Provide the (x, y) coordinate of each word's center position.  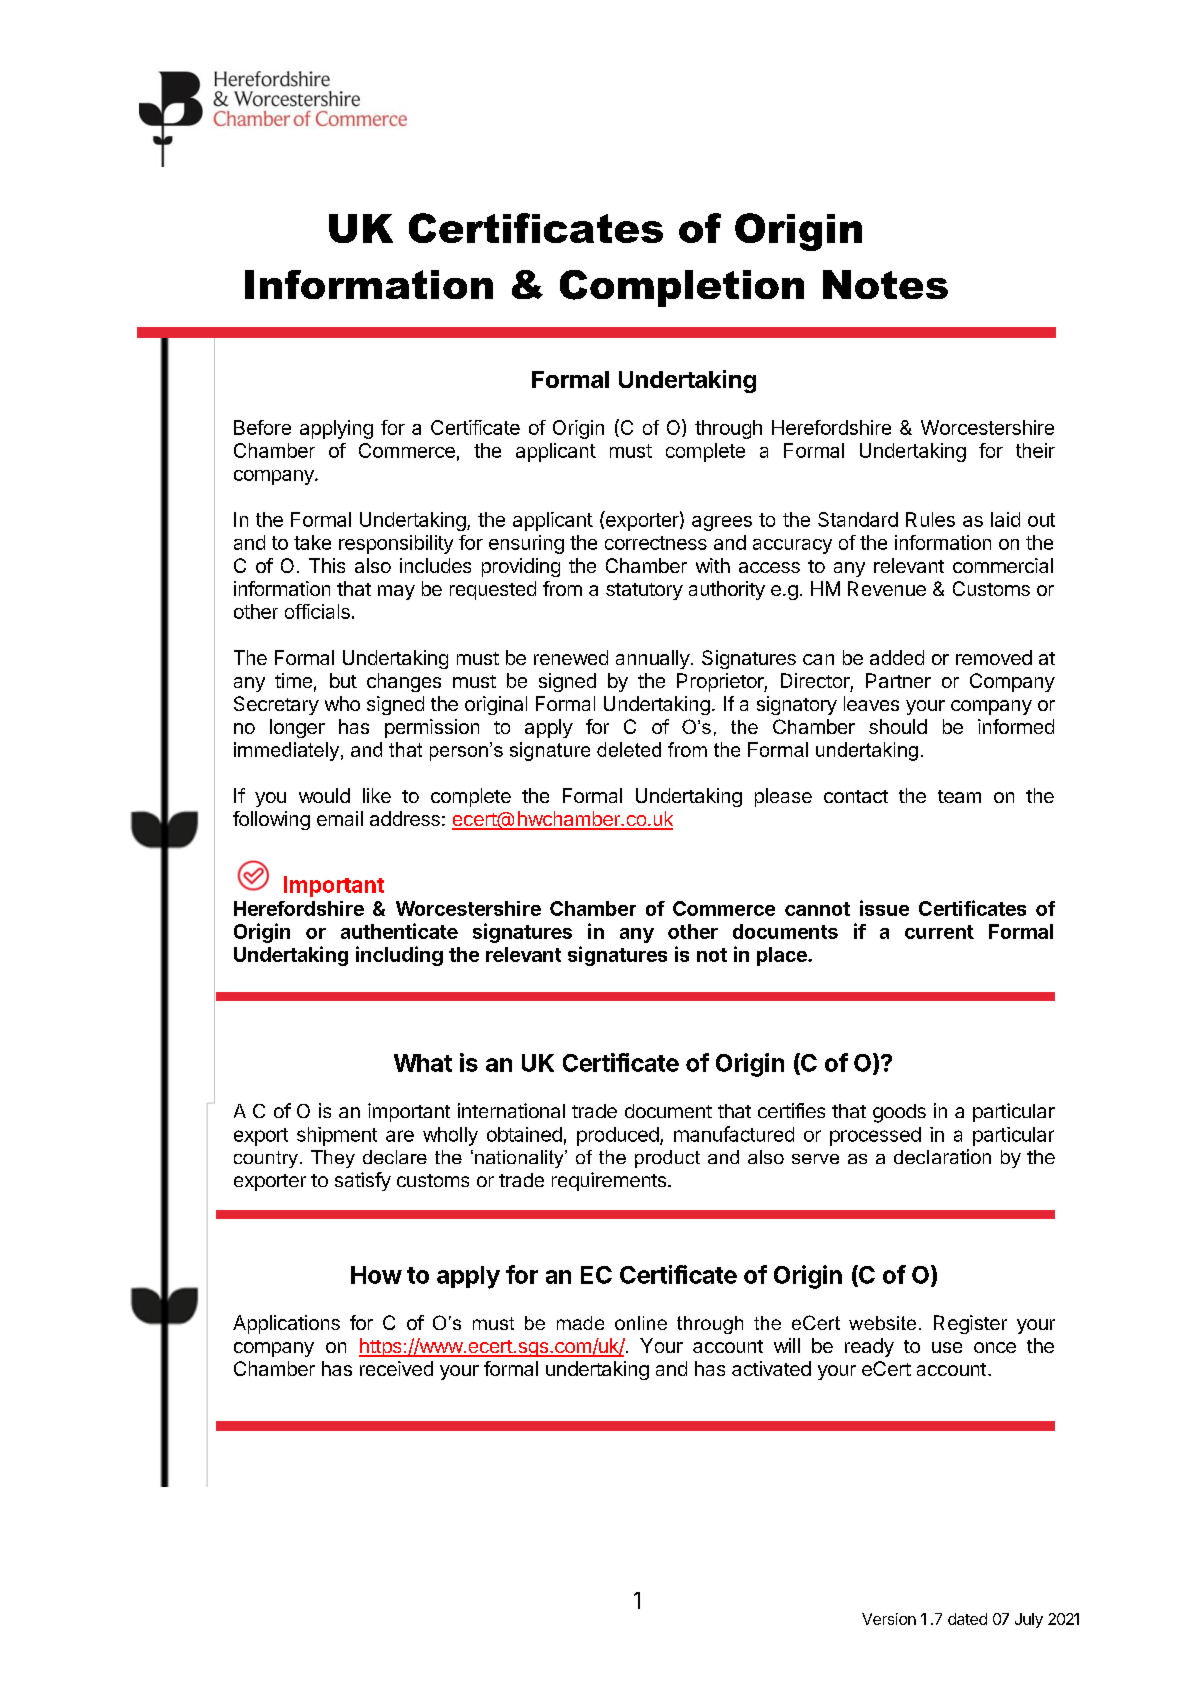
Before (262, 427)
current (939, 932)
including (399, 956)
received (396, 1368)
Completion (682, 288)
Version (889, 1619)
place (783, 956)
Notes (885, 284)
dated (967, 1619)
